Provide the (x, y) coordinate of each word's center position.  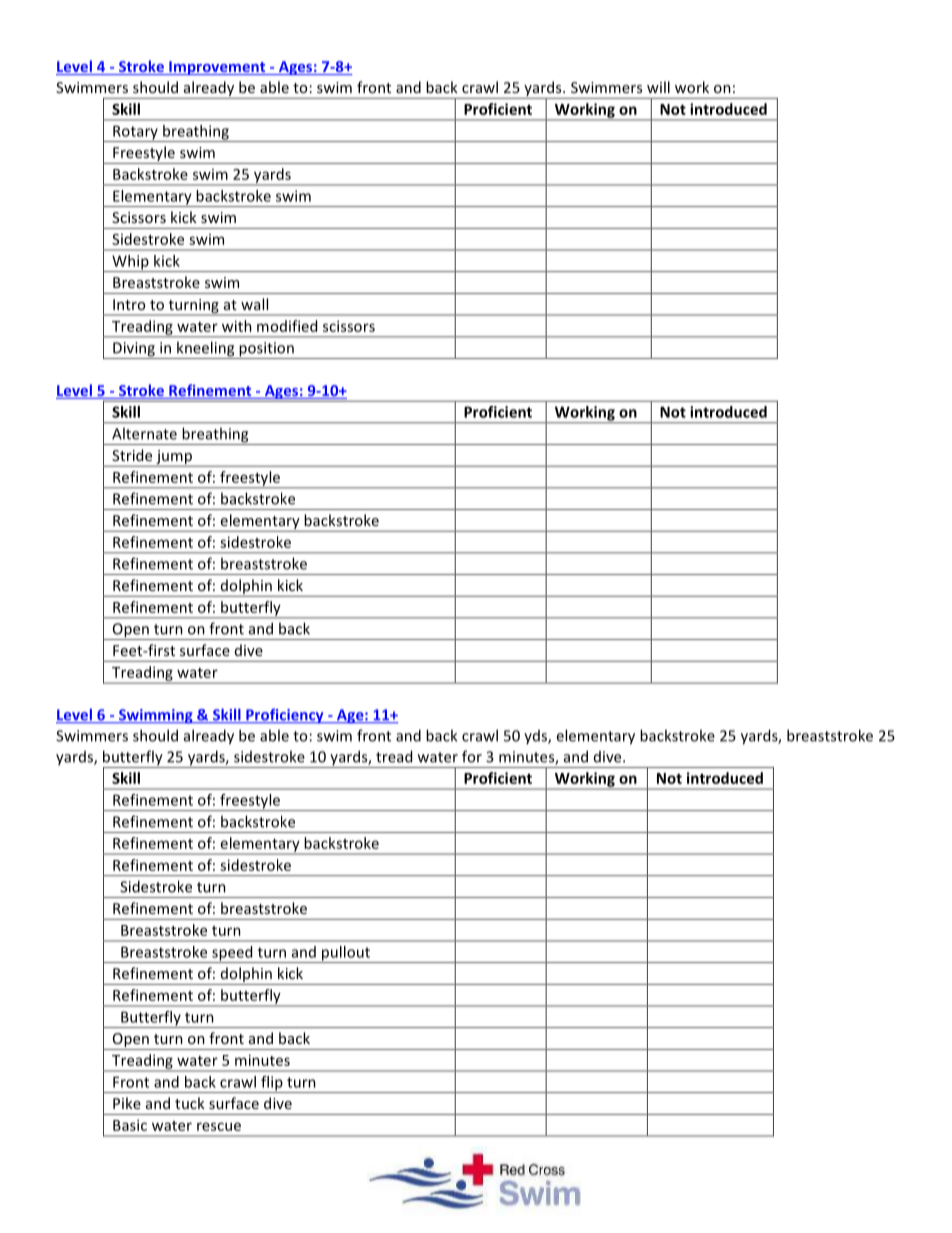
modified (287, 326)
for (472, 756)
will (658, 87)
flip (272, 1084)
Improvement (217, 68)
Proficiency (285, 716)
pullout (346, 954)
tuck (190, 1103)
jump (174, 457)
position (266, 350)
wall (254, 304)
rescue (219, 1126)
